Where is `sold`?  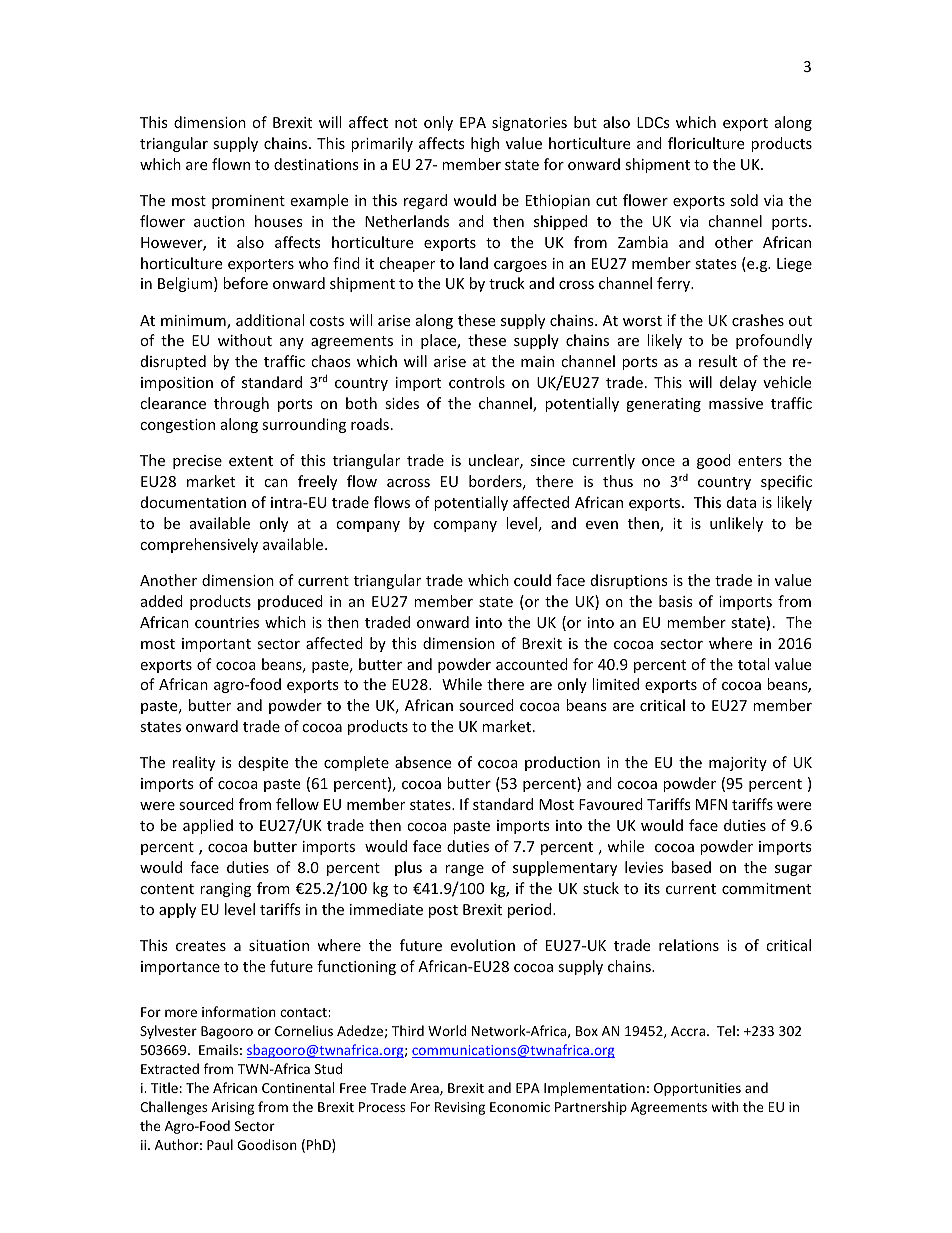 sold is located at coordinates (744, 200).
